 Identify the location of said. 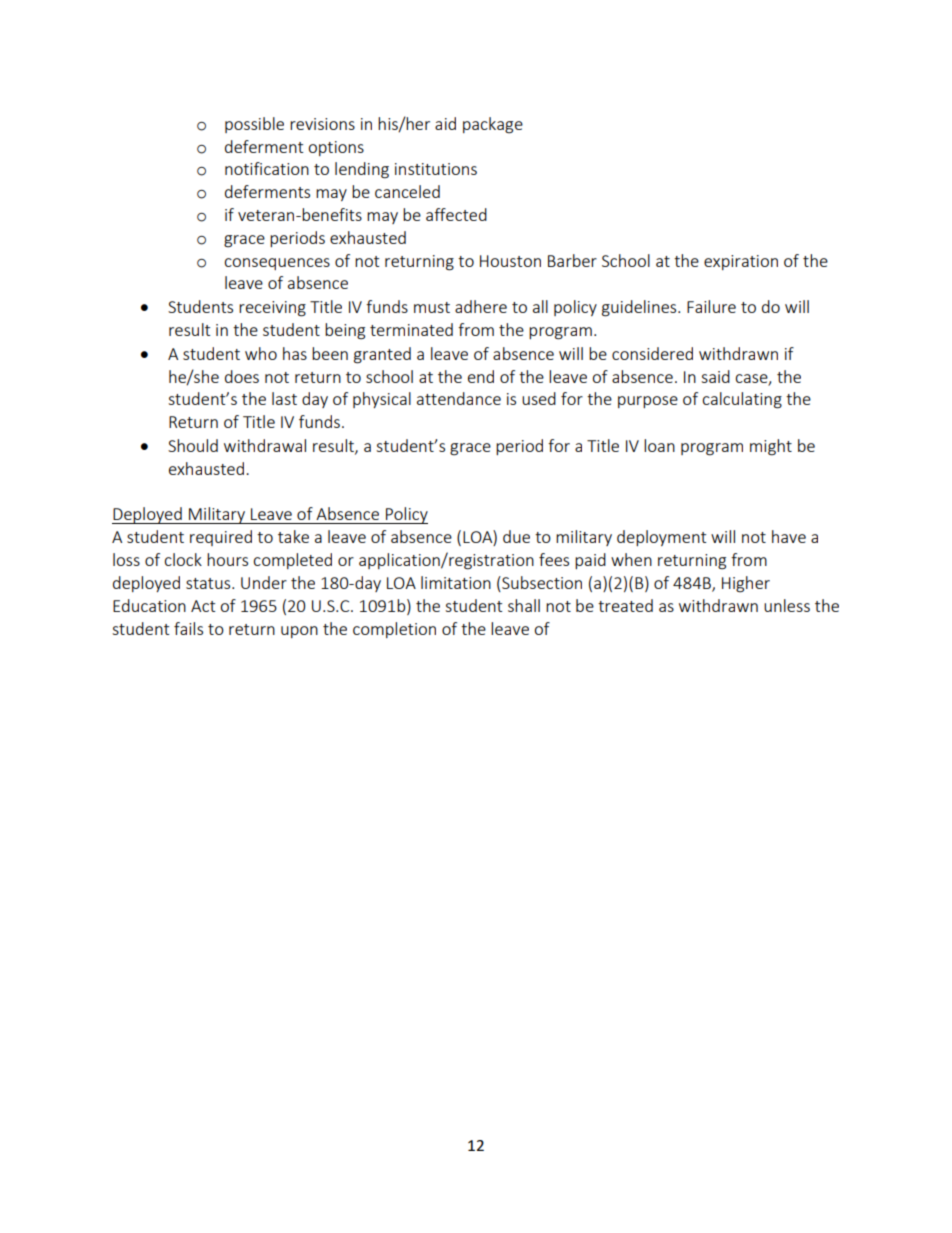
(715, 376).
